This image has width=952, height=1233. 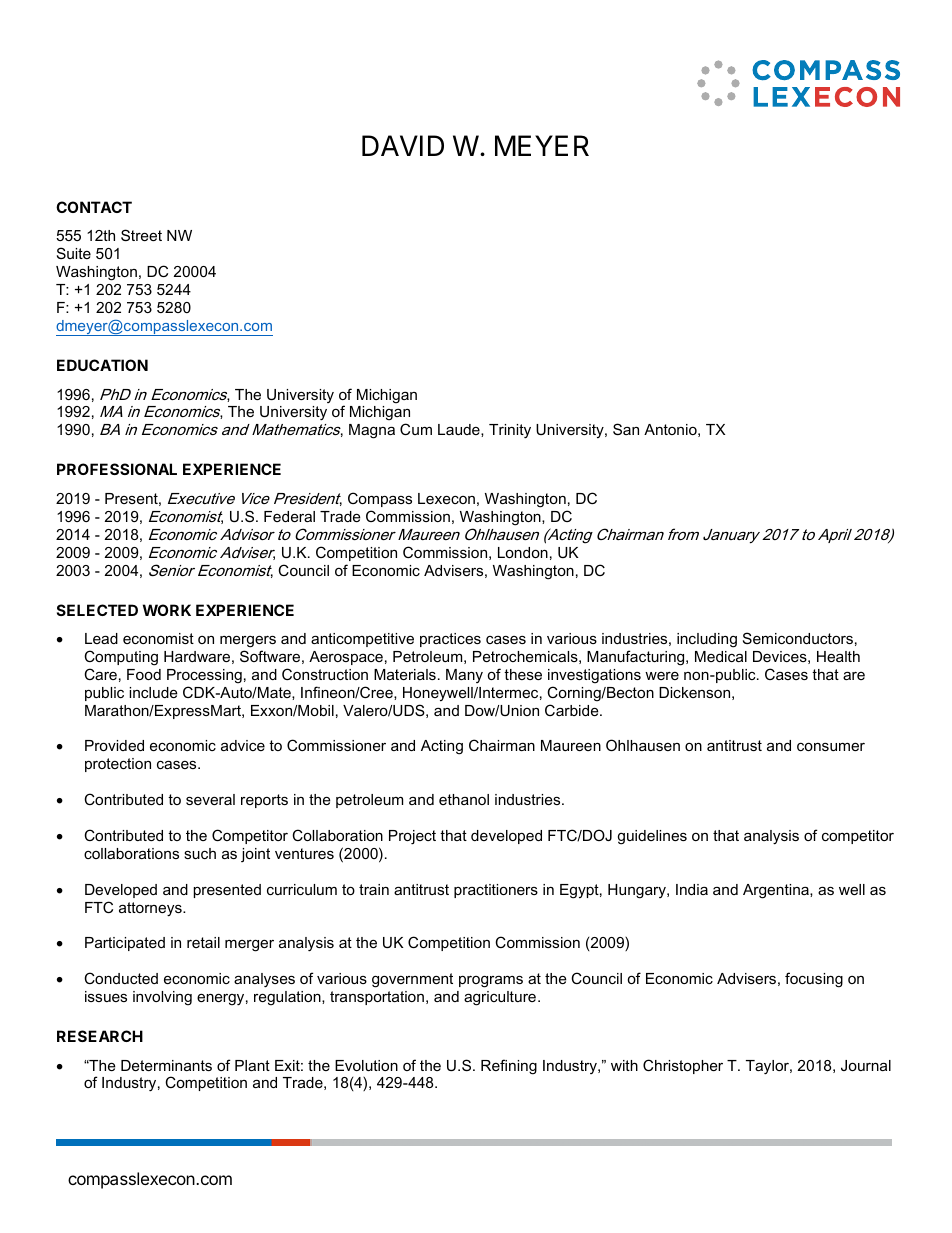 I want to click on London, so click(x=523, y=552).
